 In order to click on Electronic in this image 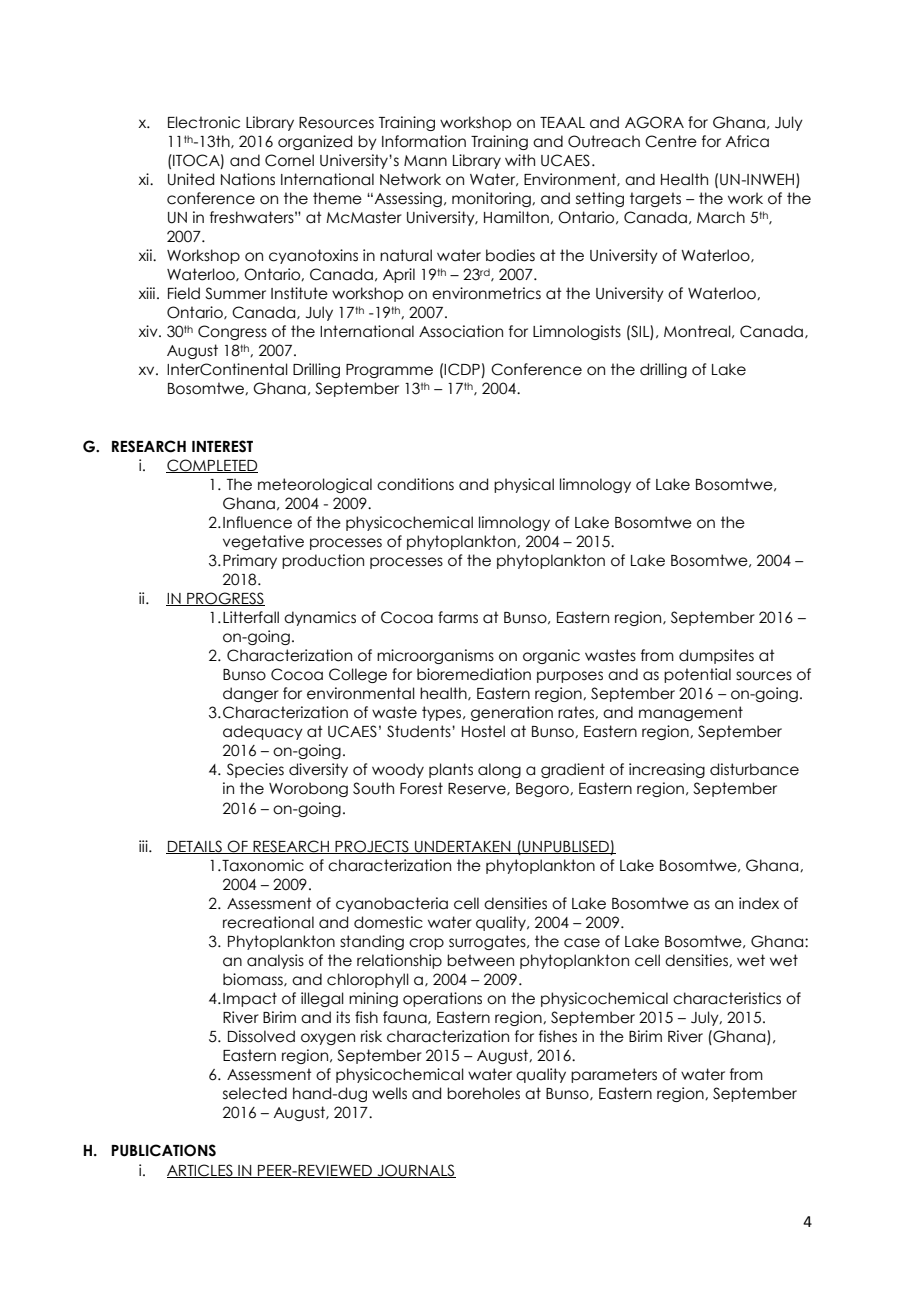, I will do `click(204, 122)`.
